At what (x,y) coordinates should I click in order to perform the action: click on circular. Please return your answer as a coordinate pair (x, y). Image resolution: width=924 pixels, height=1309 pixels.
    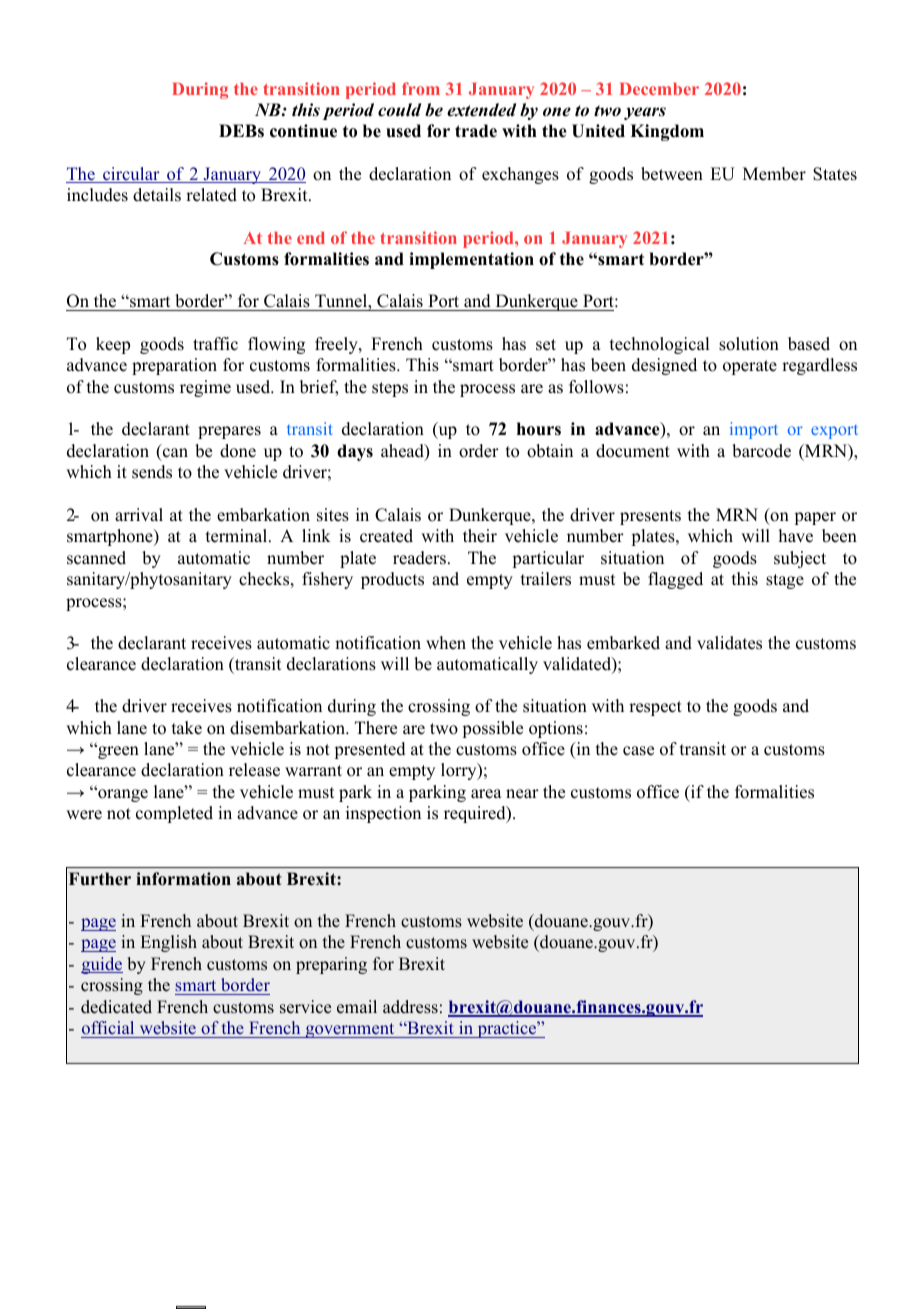
    Looking at the image, I should click on (131, 175).
